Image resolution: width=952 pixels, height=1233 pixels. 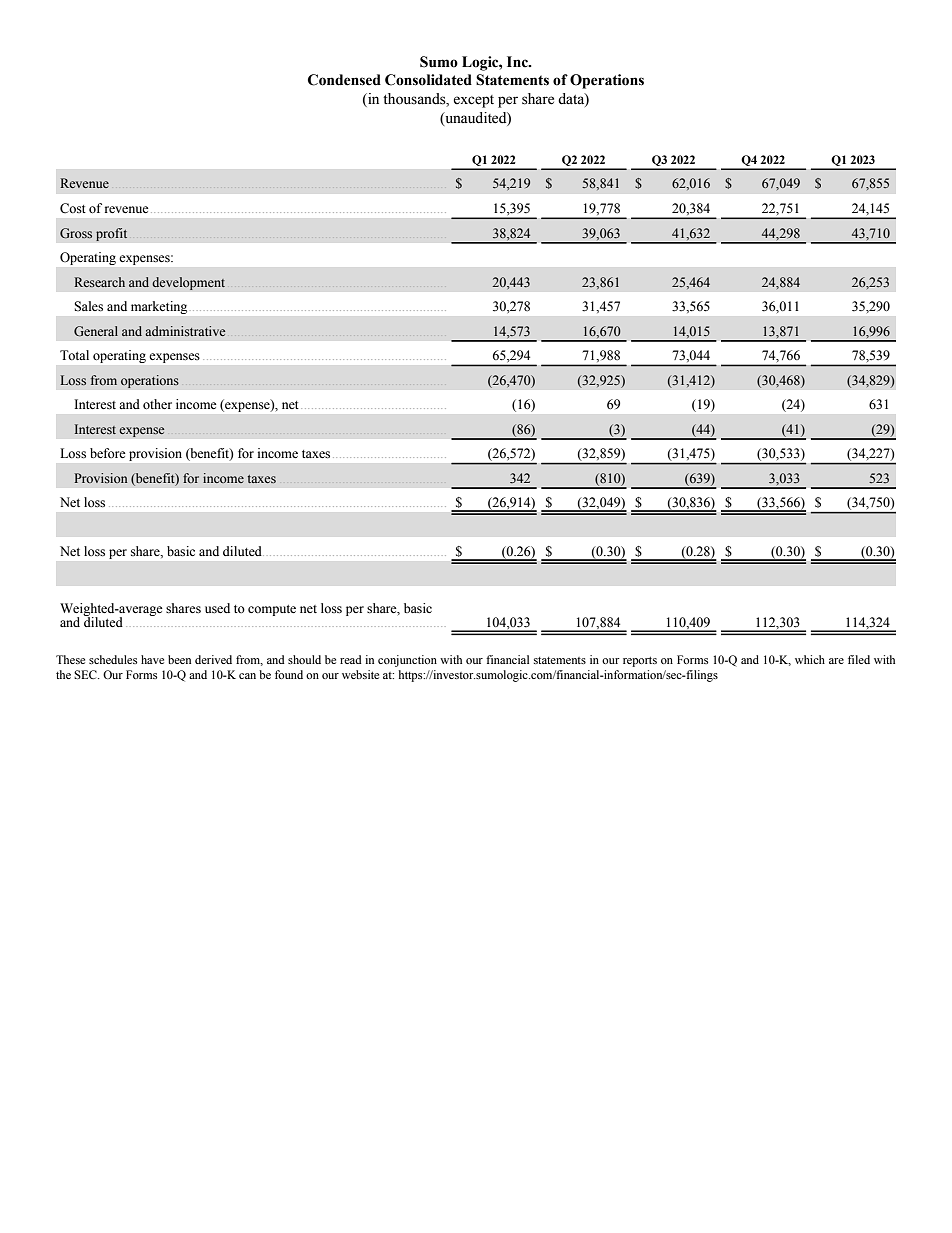 I want to click on other, so click(x=157, y=404).
